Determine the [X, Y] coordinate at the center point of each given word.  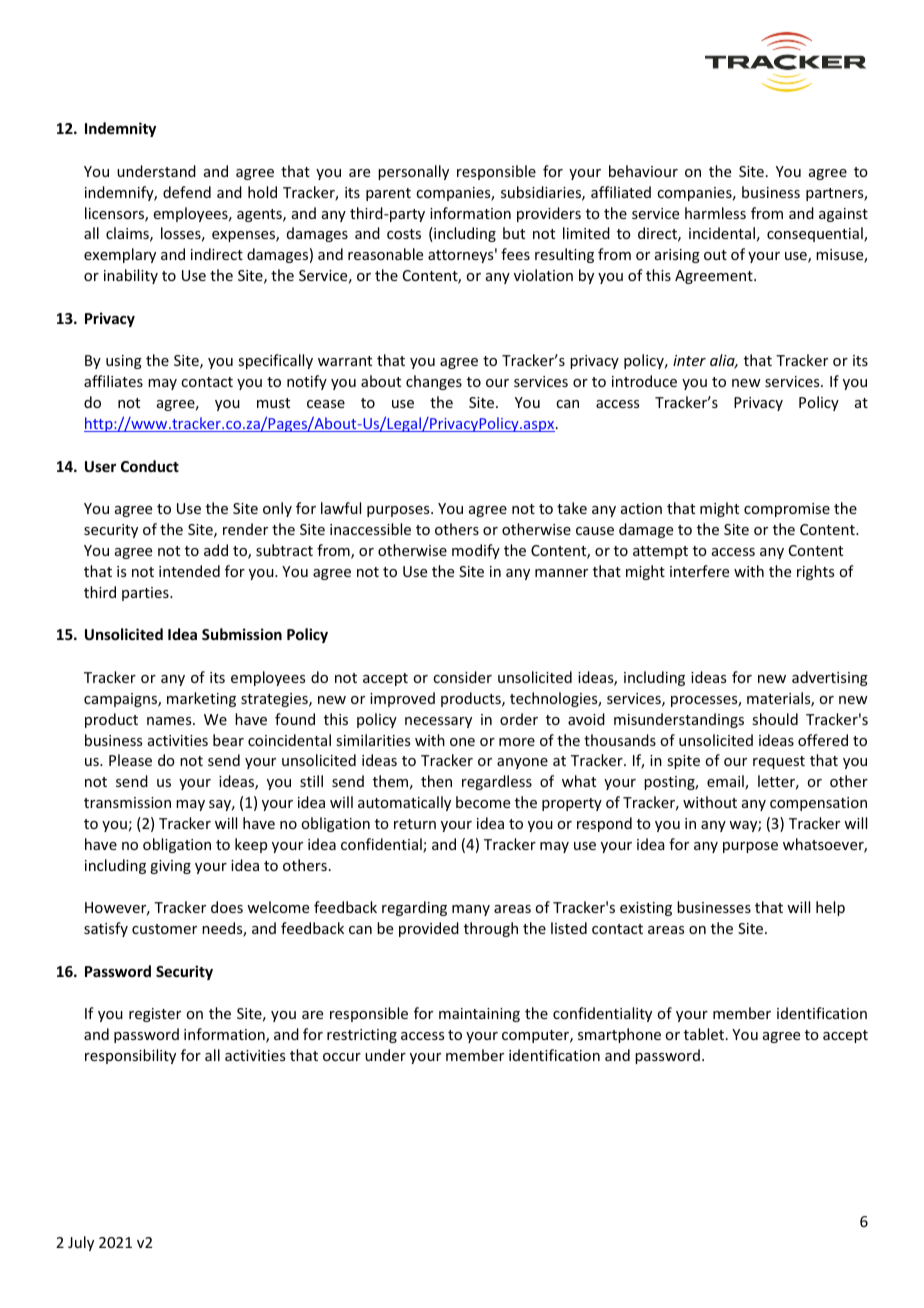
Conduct [150, 466]
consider [462, 677]
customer [164, 929]
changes [434, 382]
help [830, 908]
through [491, 929]
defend [187, 192]
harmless [715, 213]
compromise [787, 510]
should [775, 719]
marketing [201, 699]
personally [413, 172]
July [81, 1243]
